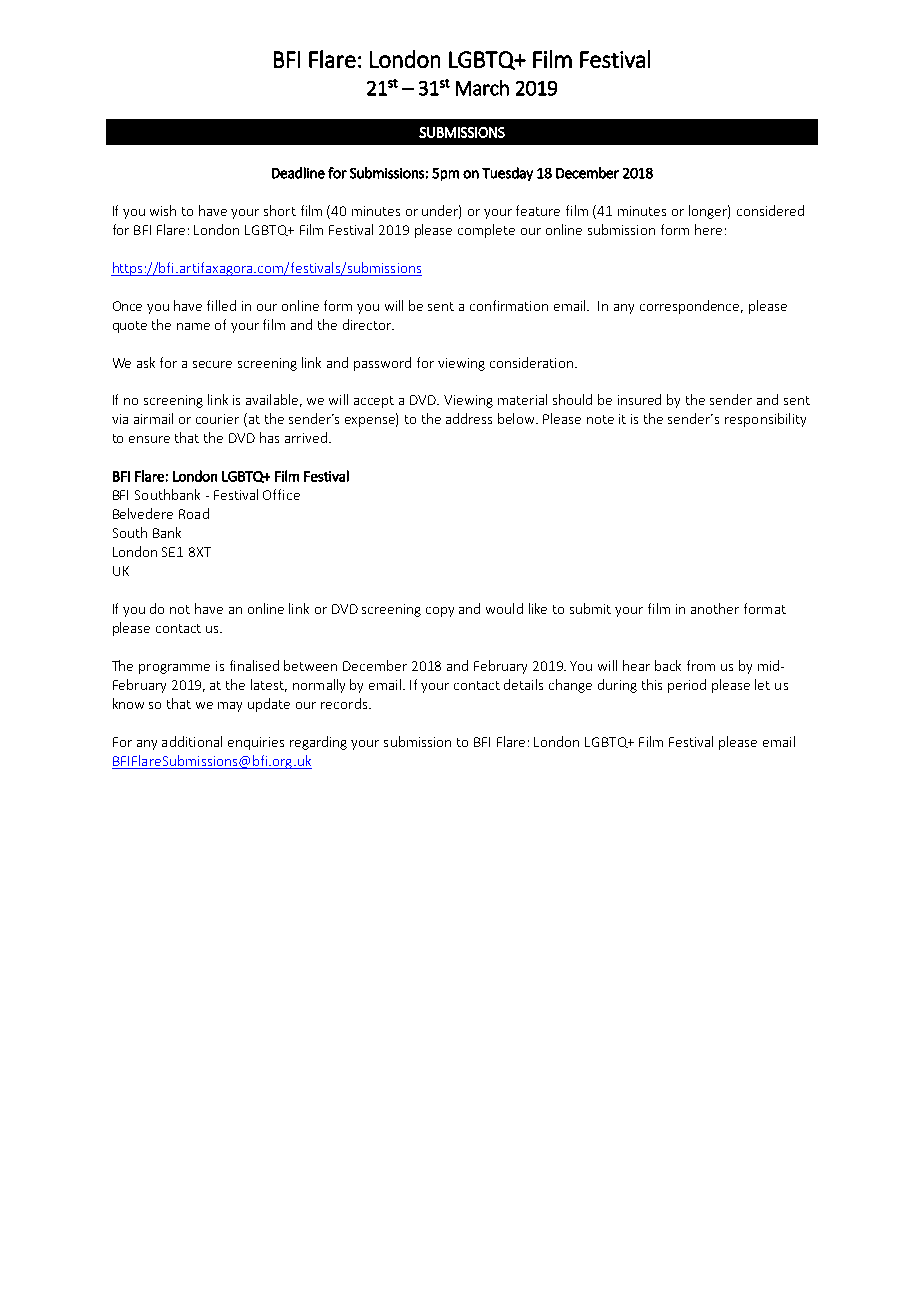  What do you see at coordinates (770, 210) in the document?
I see `considered` at bounding box center [770, 210].
